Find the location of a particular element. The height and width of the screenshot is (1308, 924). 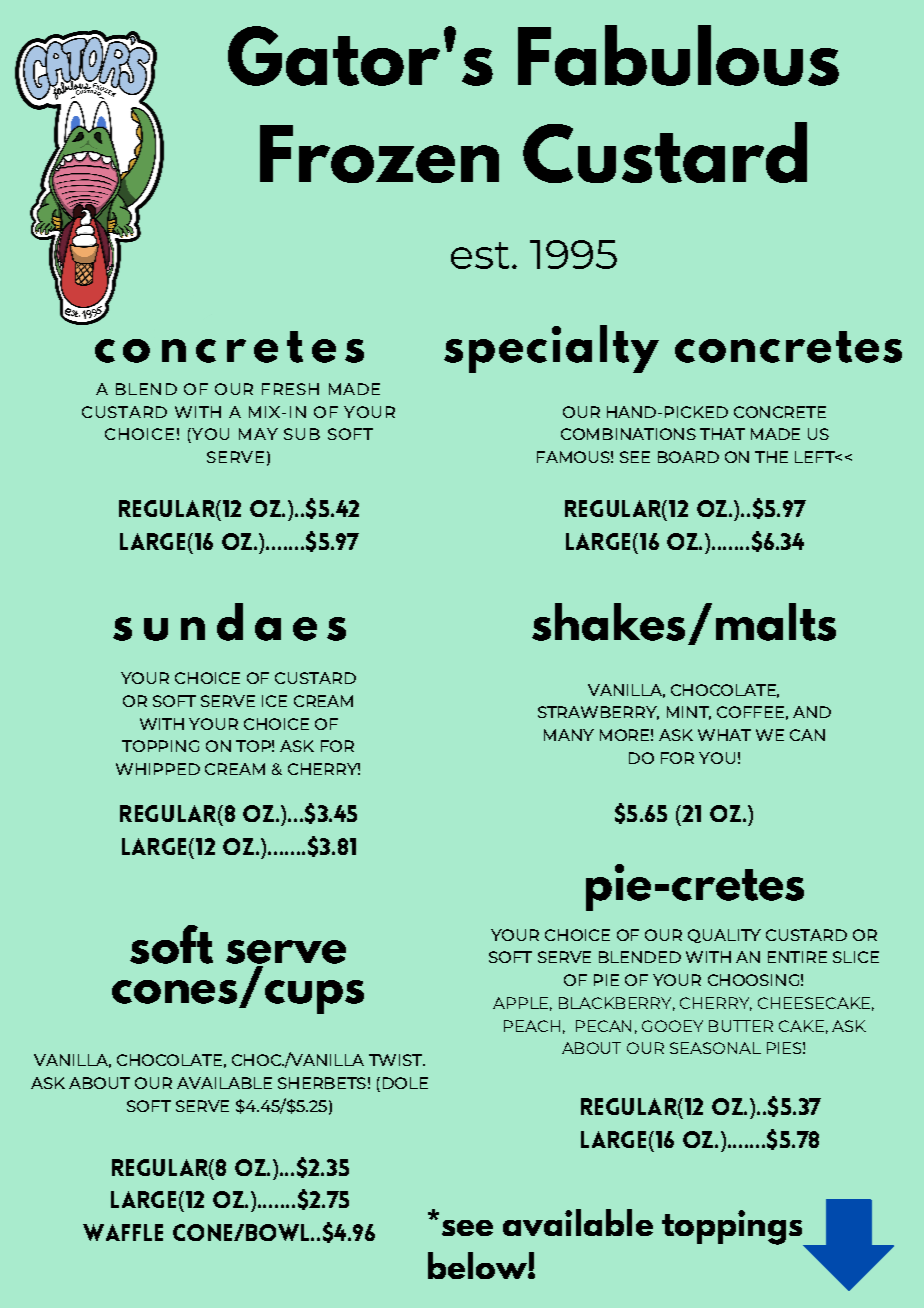

Frozen is located at coordinates (379, 154).
